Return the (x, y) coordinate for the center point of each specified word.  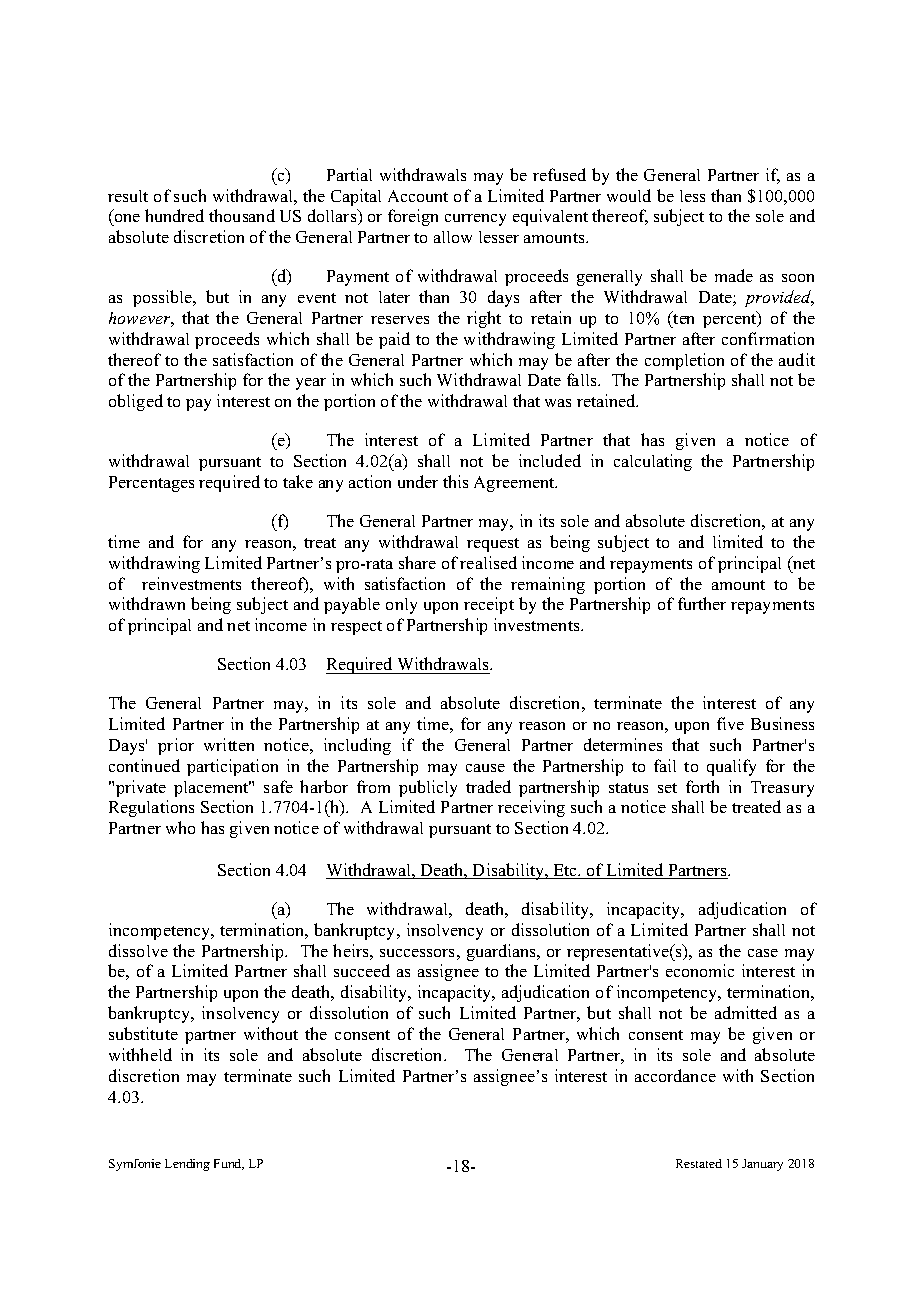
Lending (187, 1165)
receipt (489, 605)
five (730, 723)
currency (475, 220)
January (762, 1165)
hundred (174, 215)
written (229, 744)
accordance (675, 1075)
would (629, 195)
